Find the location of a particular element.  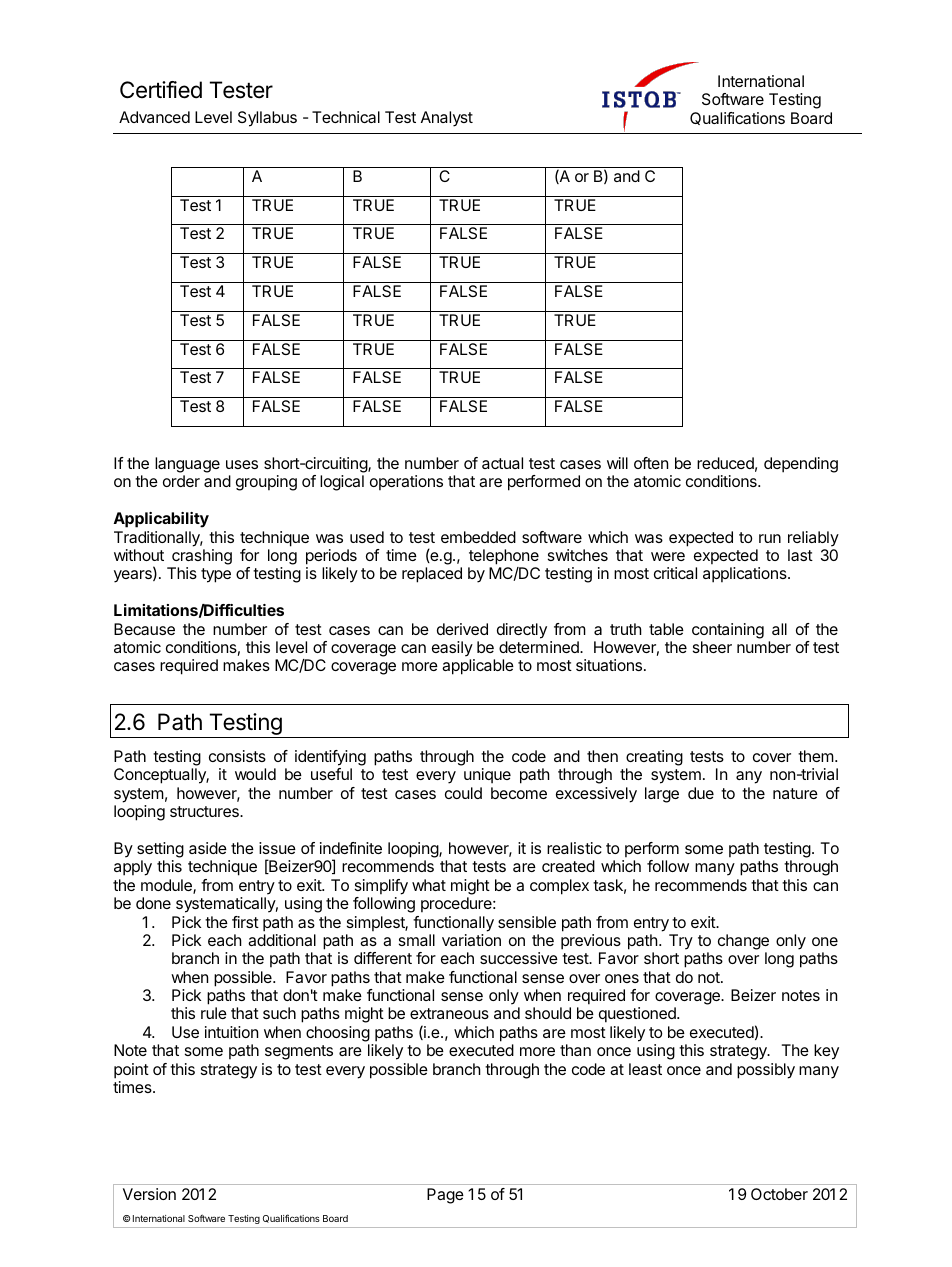

uses is located at coordinates (242, 464).
